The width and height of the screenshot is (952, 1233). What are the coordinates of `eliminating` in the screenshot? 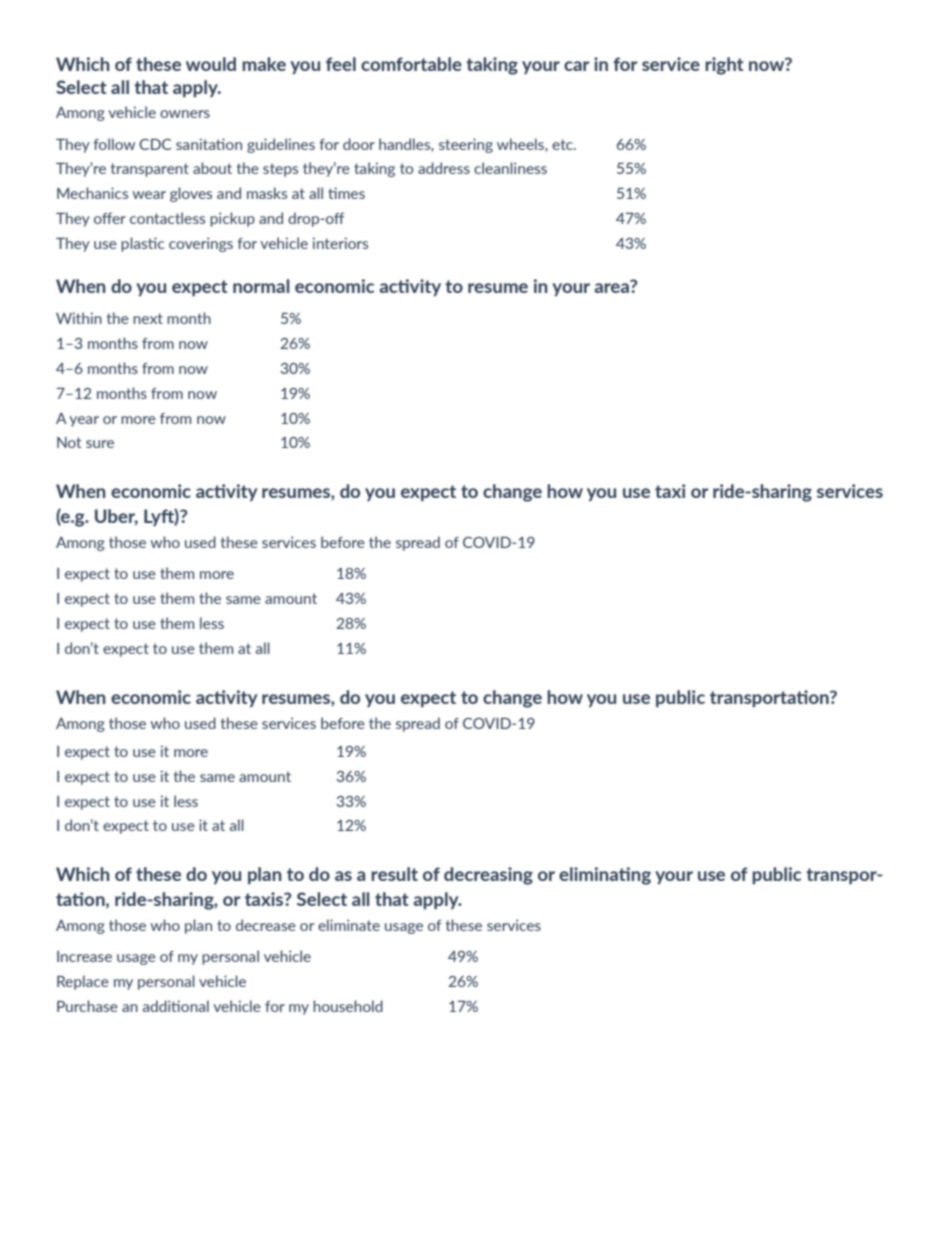 It's located at (605, 876).
